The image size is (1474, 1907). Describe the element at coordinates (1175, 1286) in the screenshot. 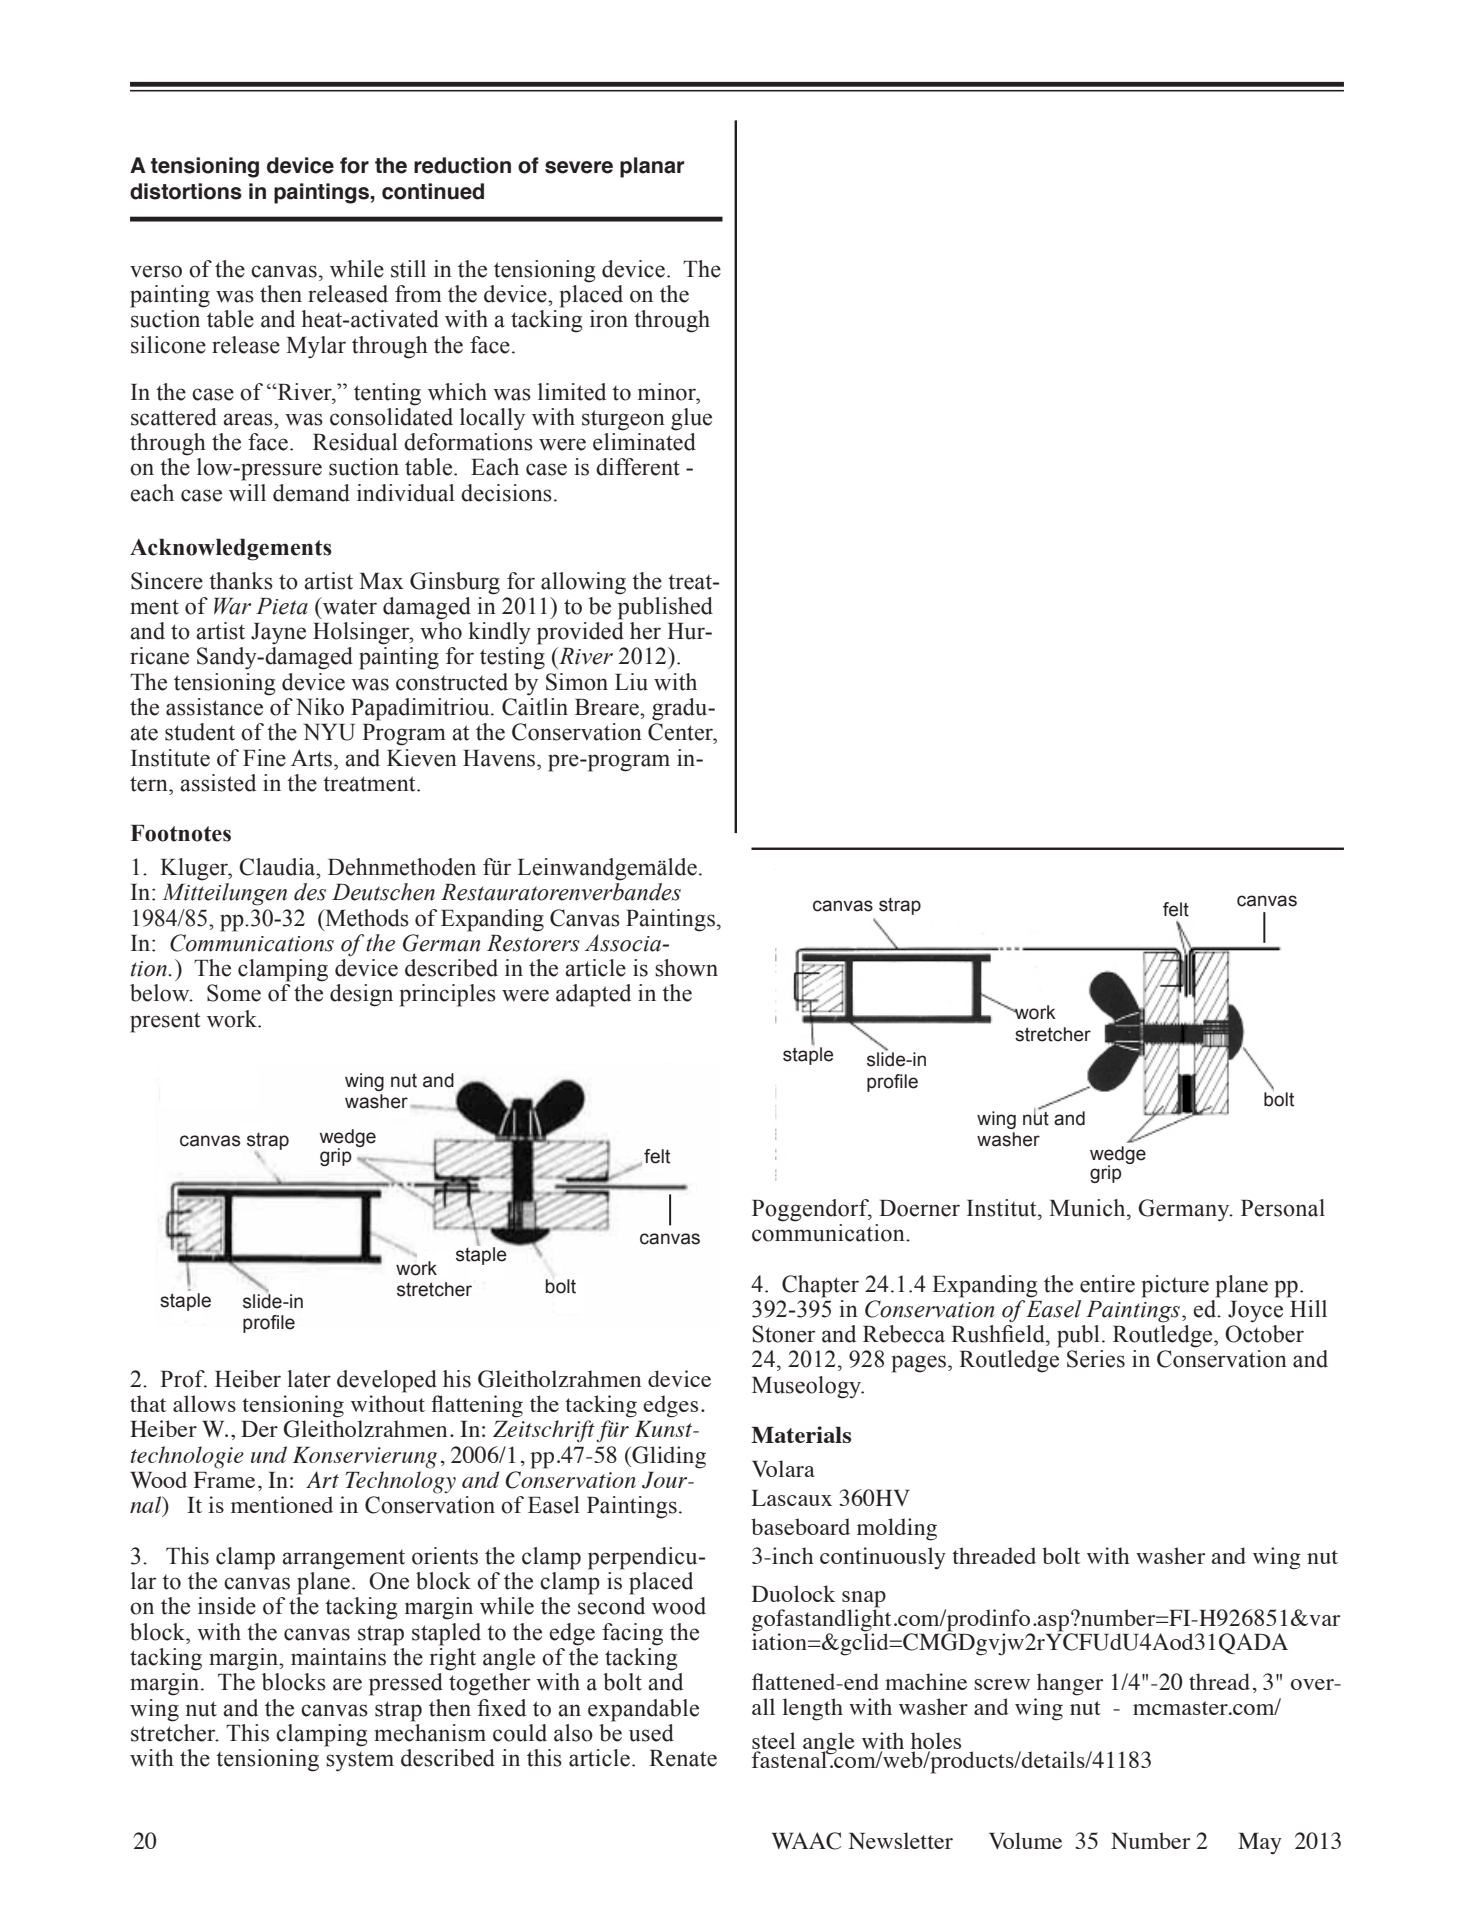

I see `picture` at that location.
